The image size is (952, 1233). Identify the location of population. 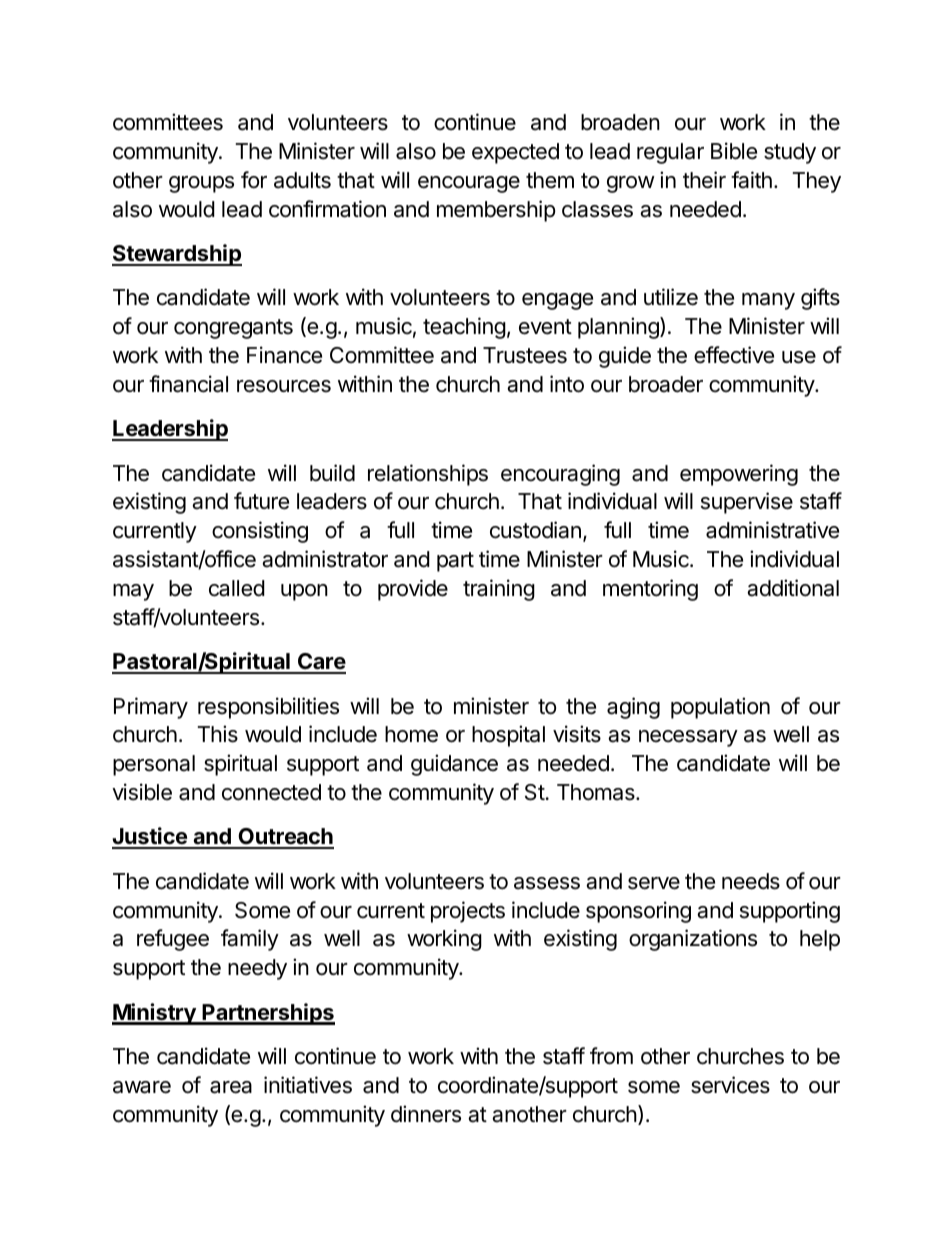
(720, 708).
